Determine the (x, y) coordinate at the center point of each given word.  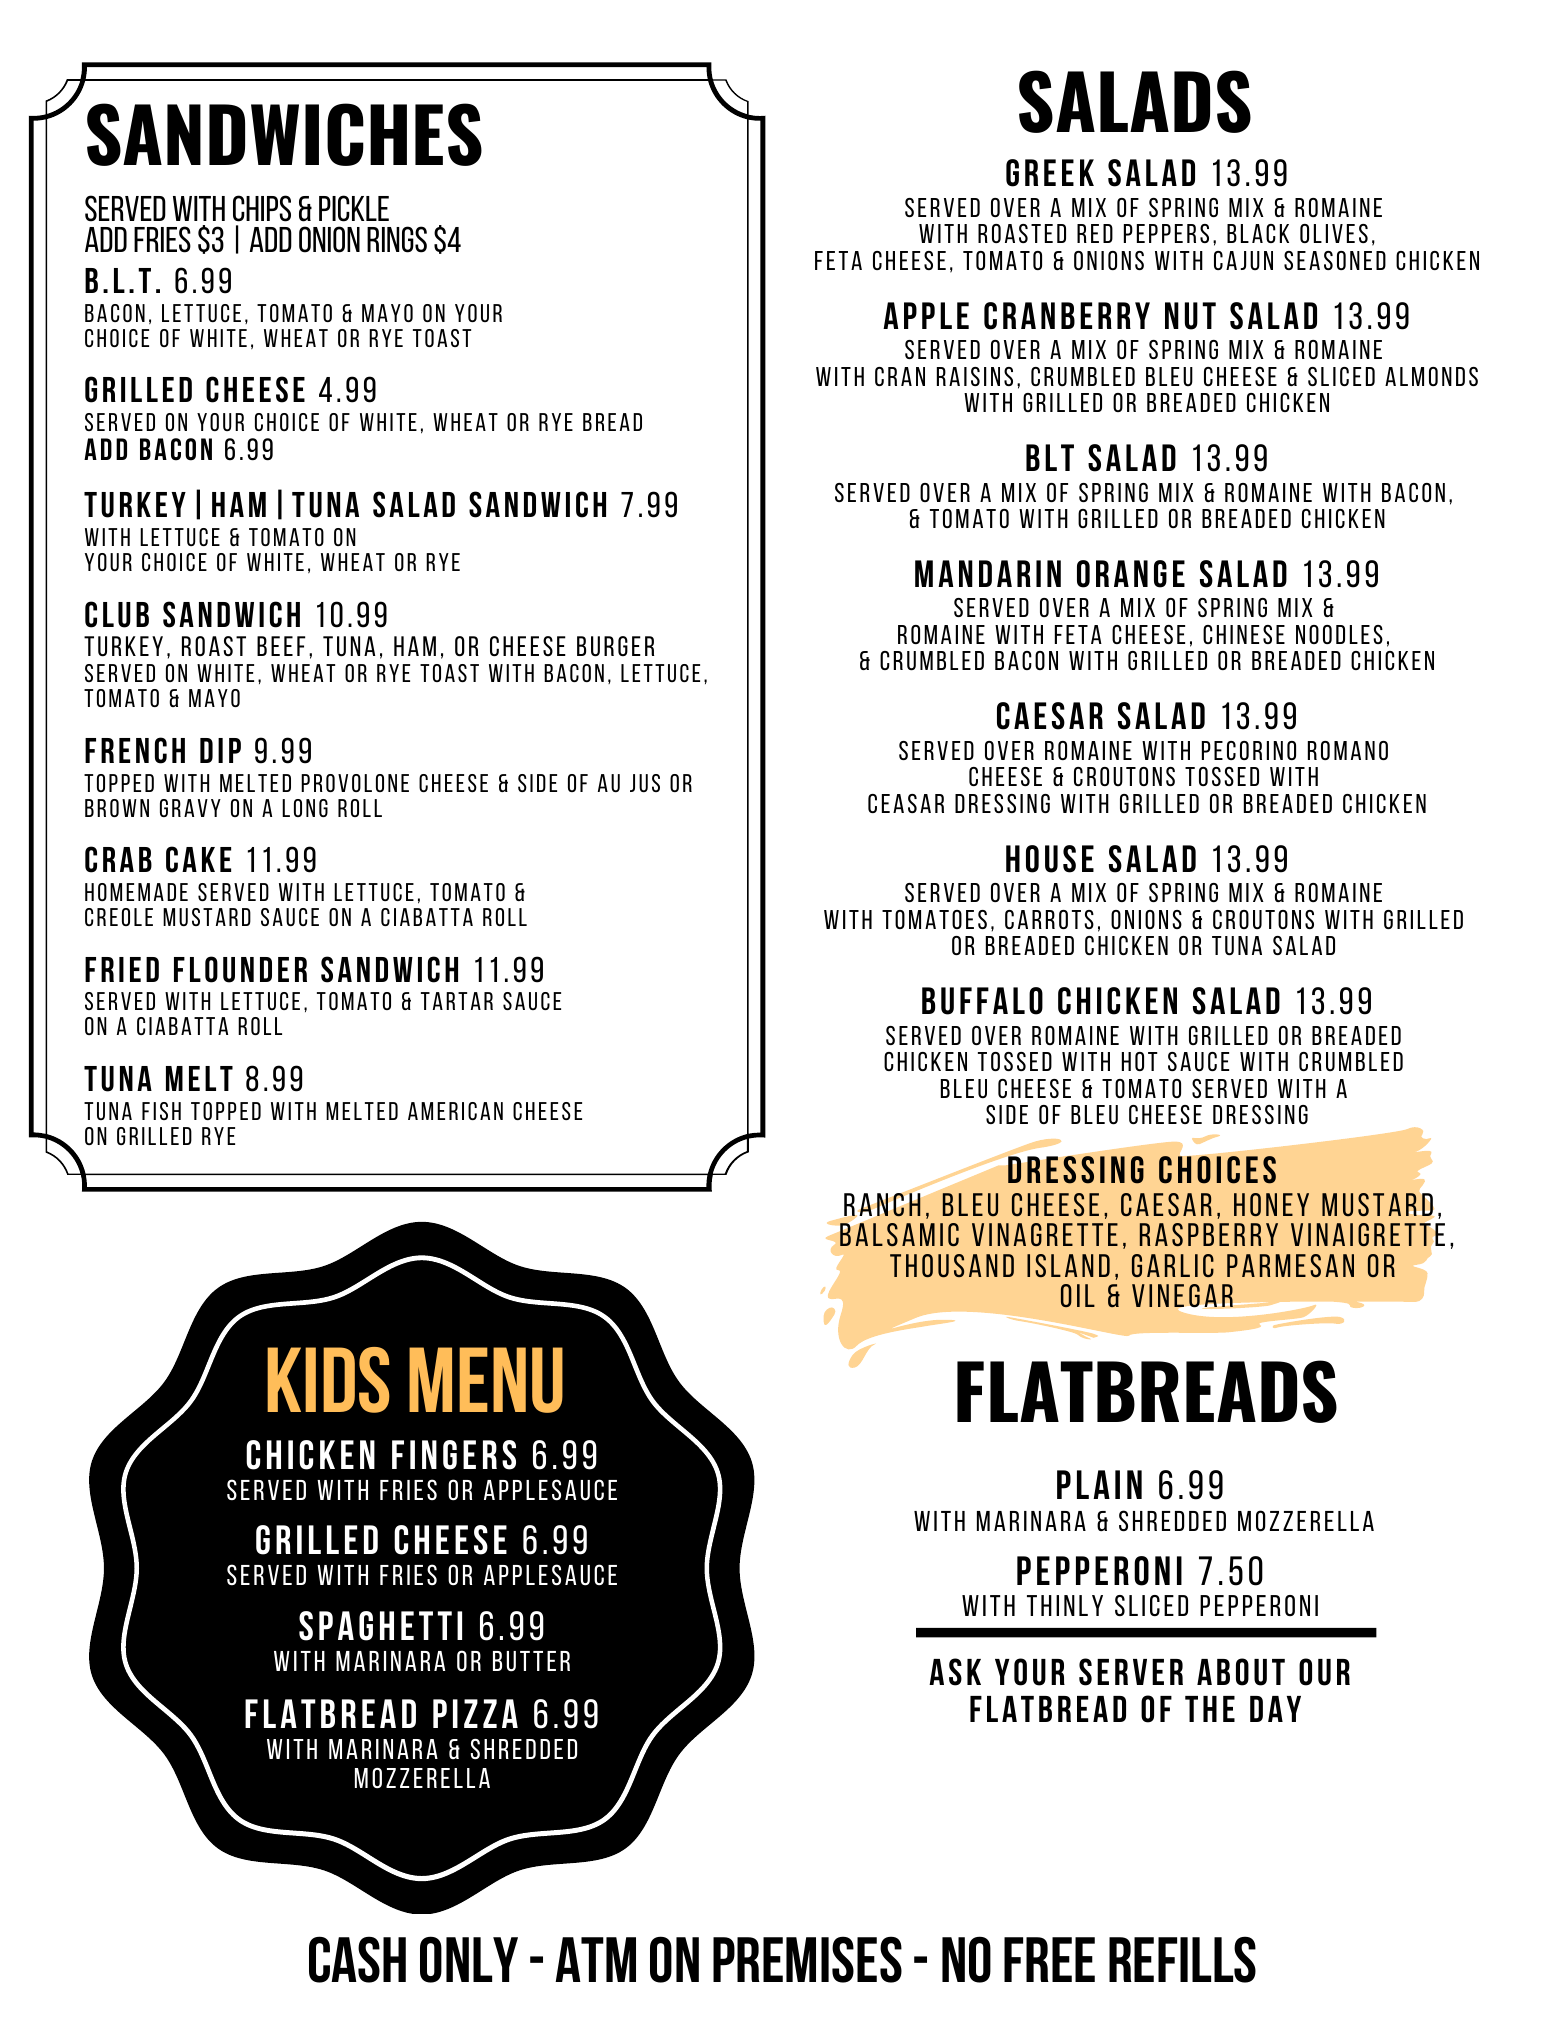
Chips (262, 208)
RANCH (882, 1205)
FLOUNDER (240, 969)
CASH (357, 1959)
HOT (1140, 1061)
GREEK (1050, 173)
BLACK (1258, 233)
